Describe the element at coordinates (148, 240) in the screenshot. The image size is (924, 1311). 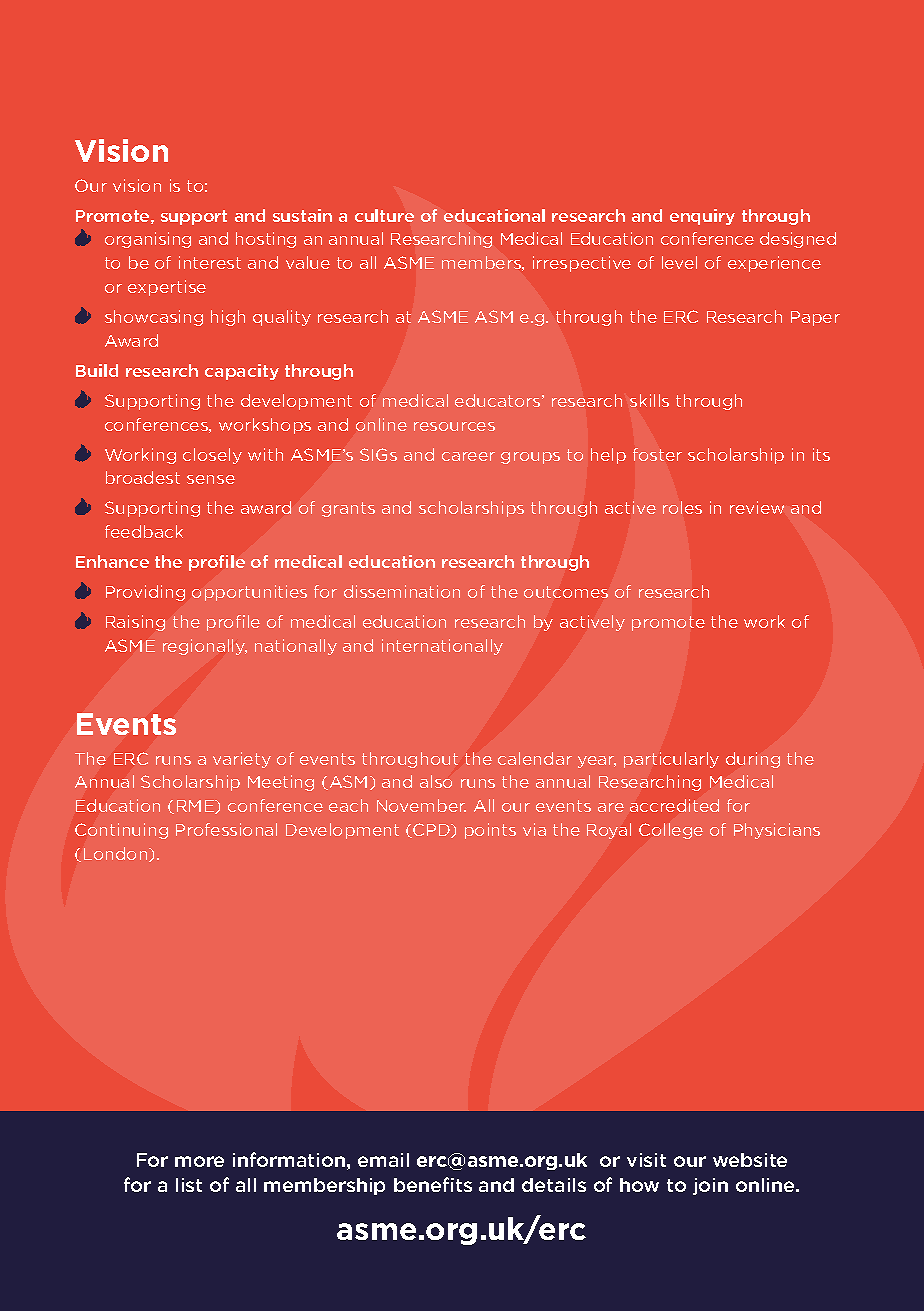
I see `organising` at that location.
